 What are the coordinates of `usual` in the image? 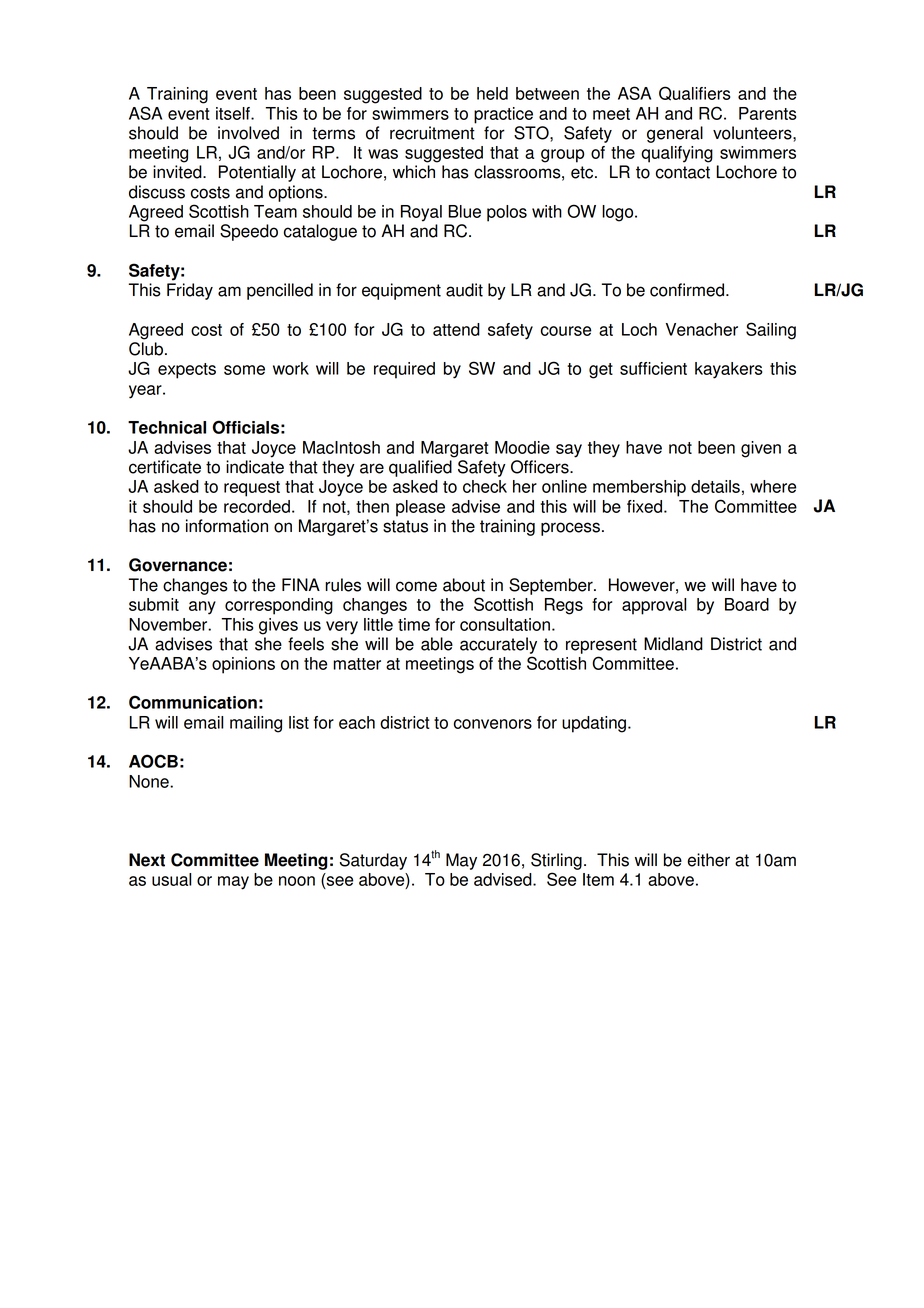 It's located at (171, 879).
